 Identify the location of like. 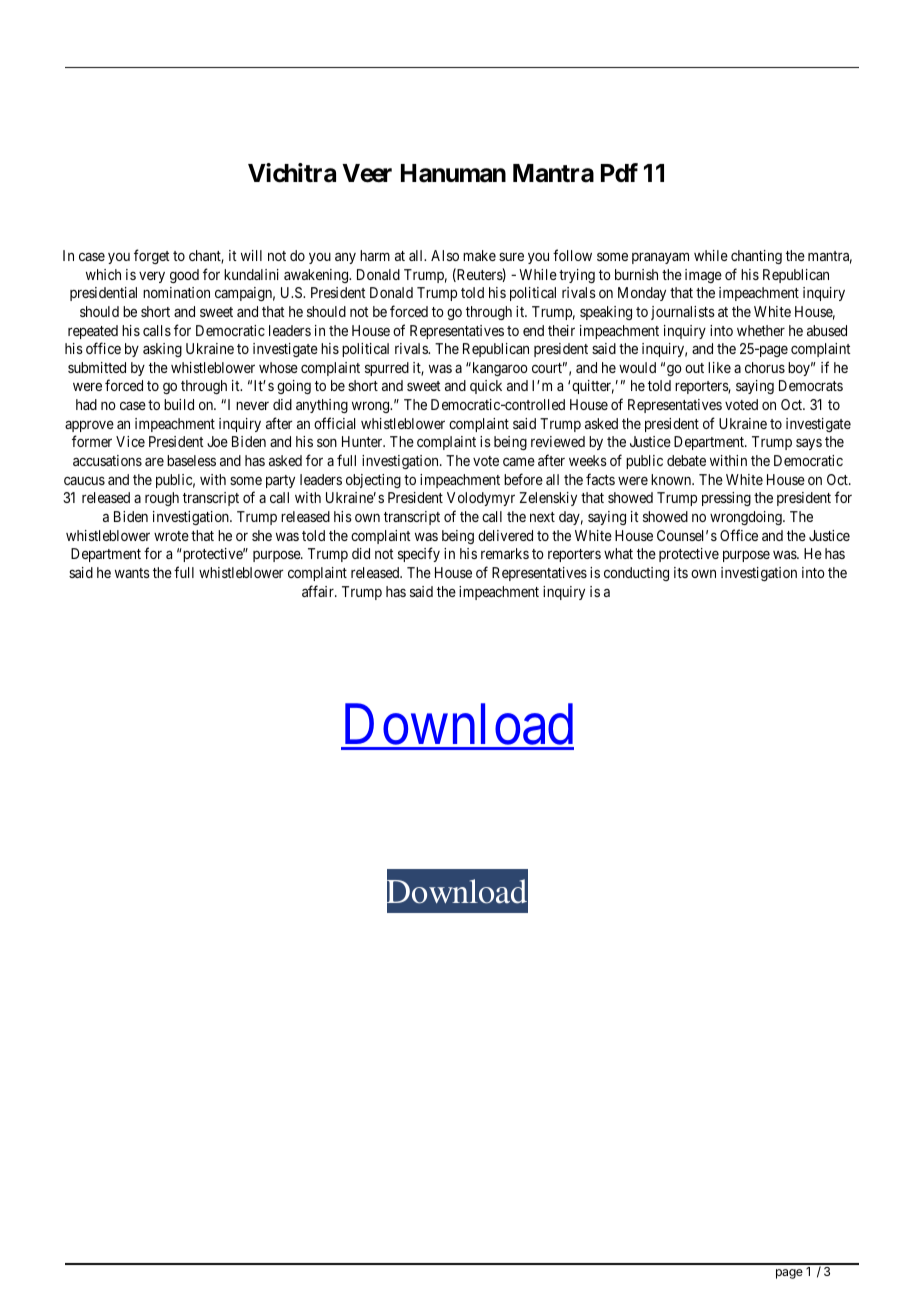
(719, 367).
